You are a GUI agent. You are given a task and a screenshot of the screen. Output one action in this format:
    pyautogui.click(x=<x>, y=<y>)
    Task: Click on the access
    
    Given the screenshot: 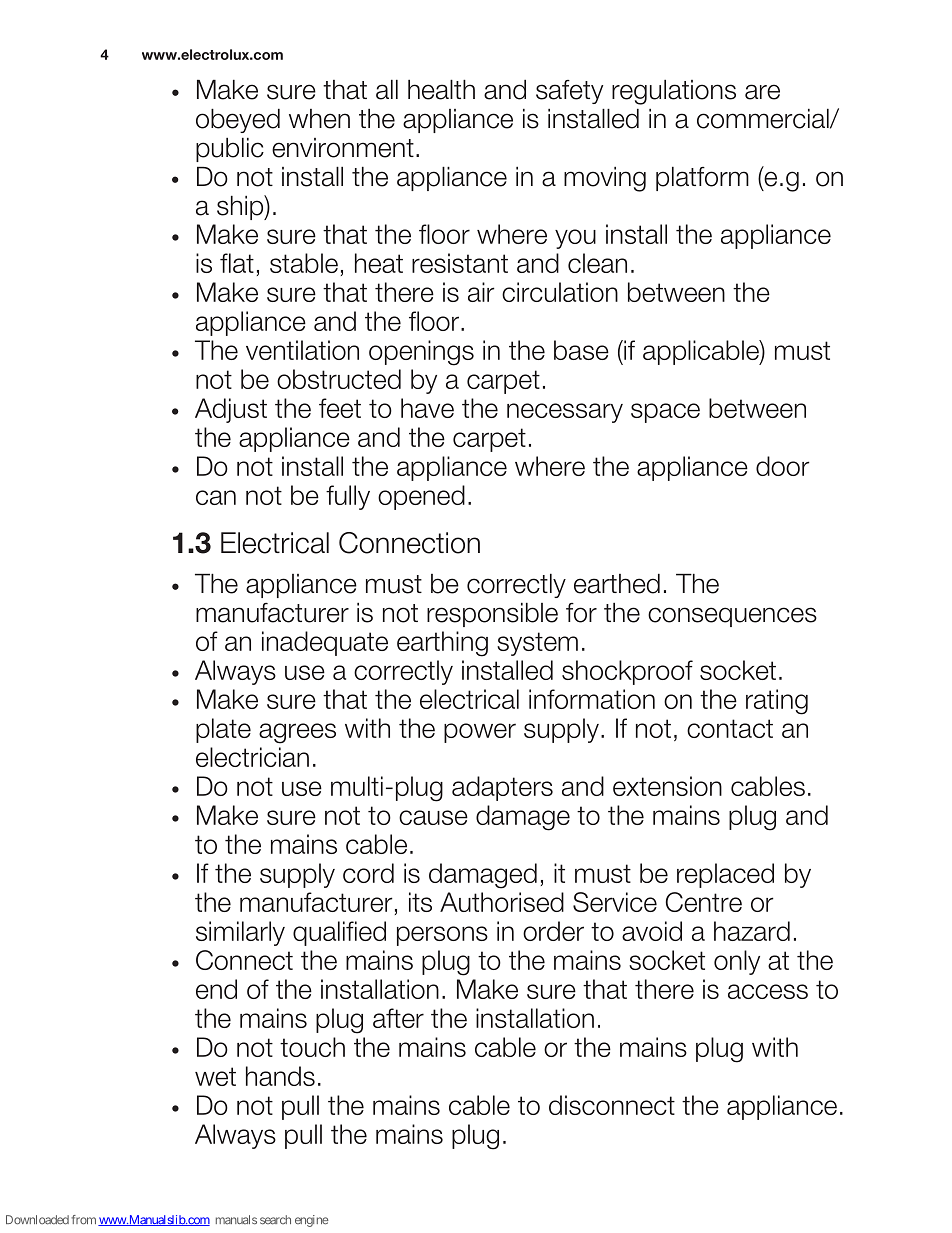 What is the action you would take?
    pyautogui.click(x=768, y=991)
